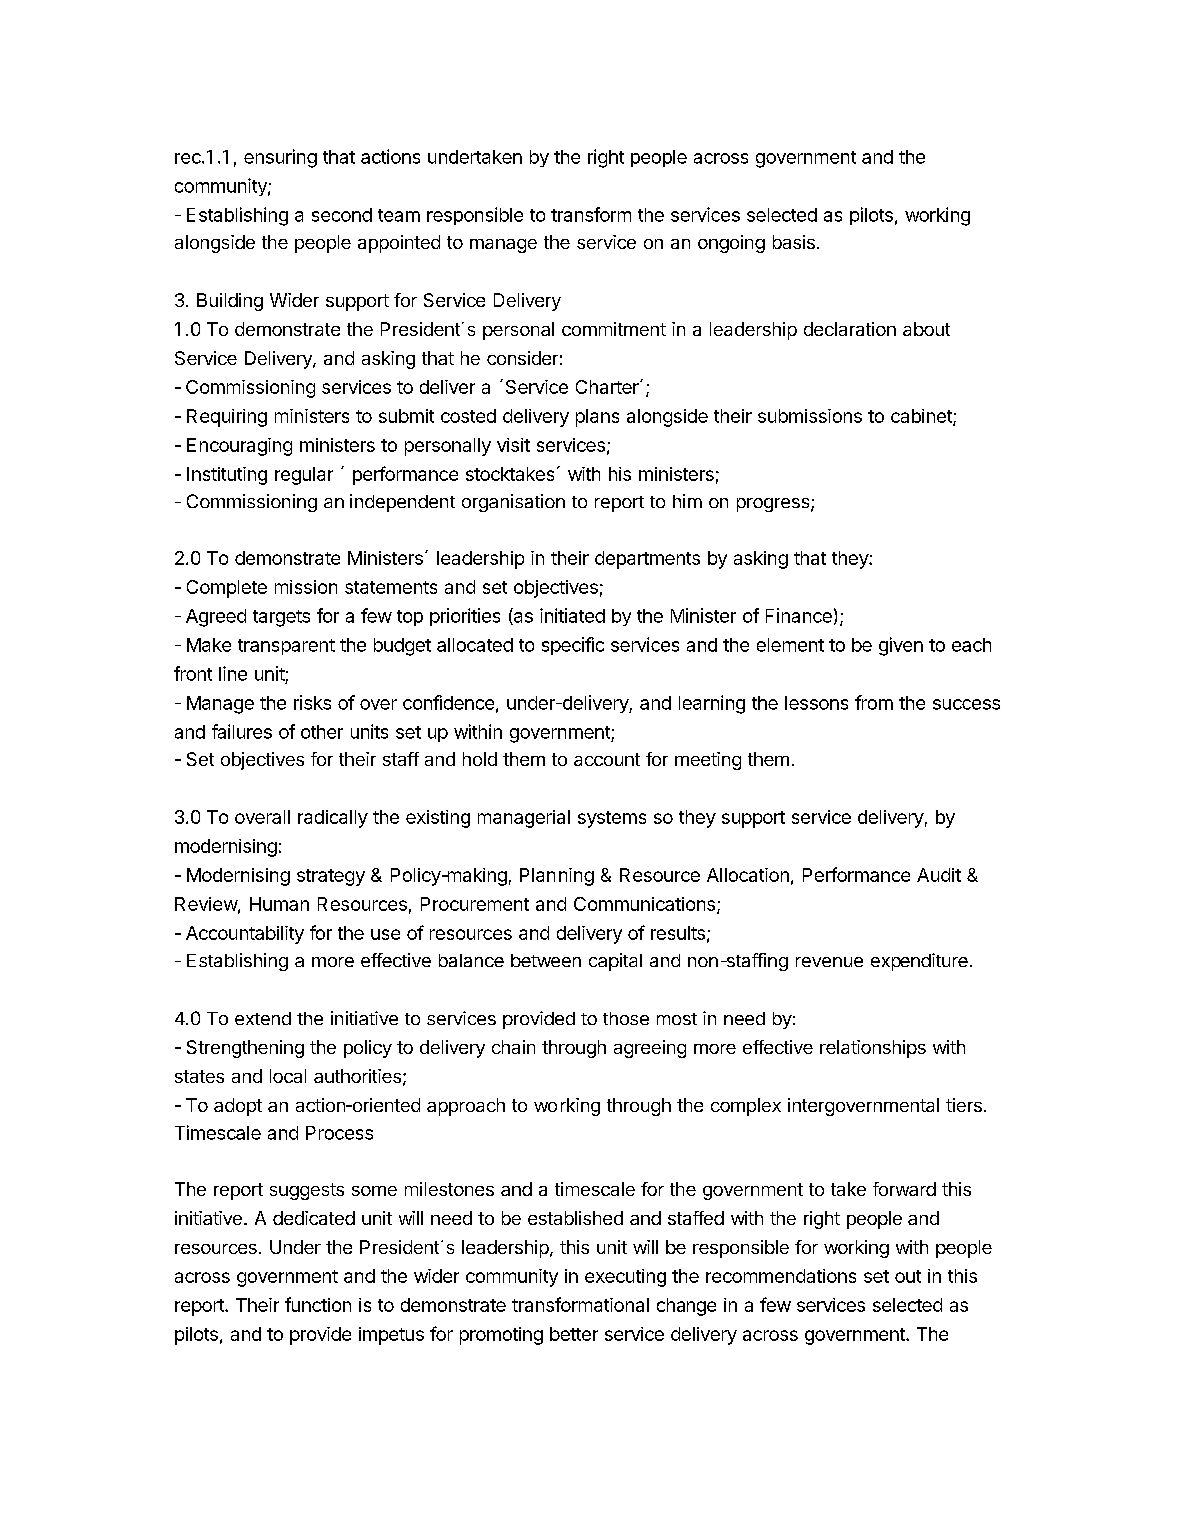 The height and width of the page is (1529, 1182). I want to click on ongoing, so click(731, 244).
